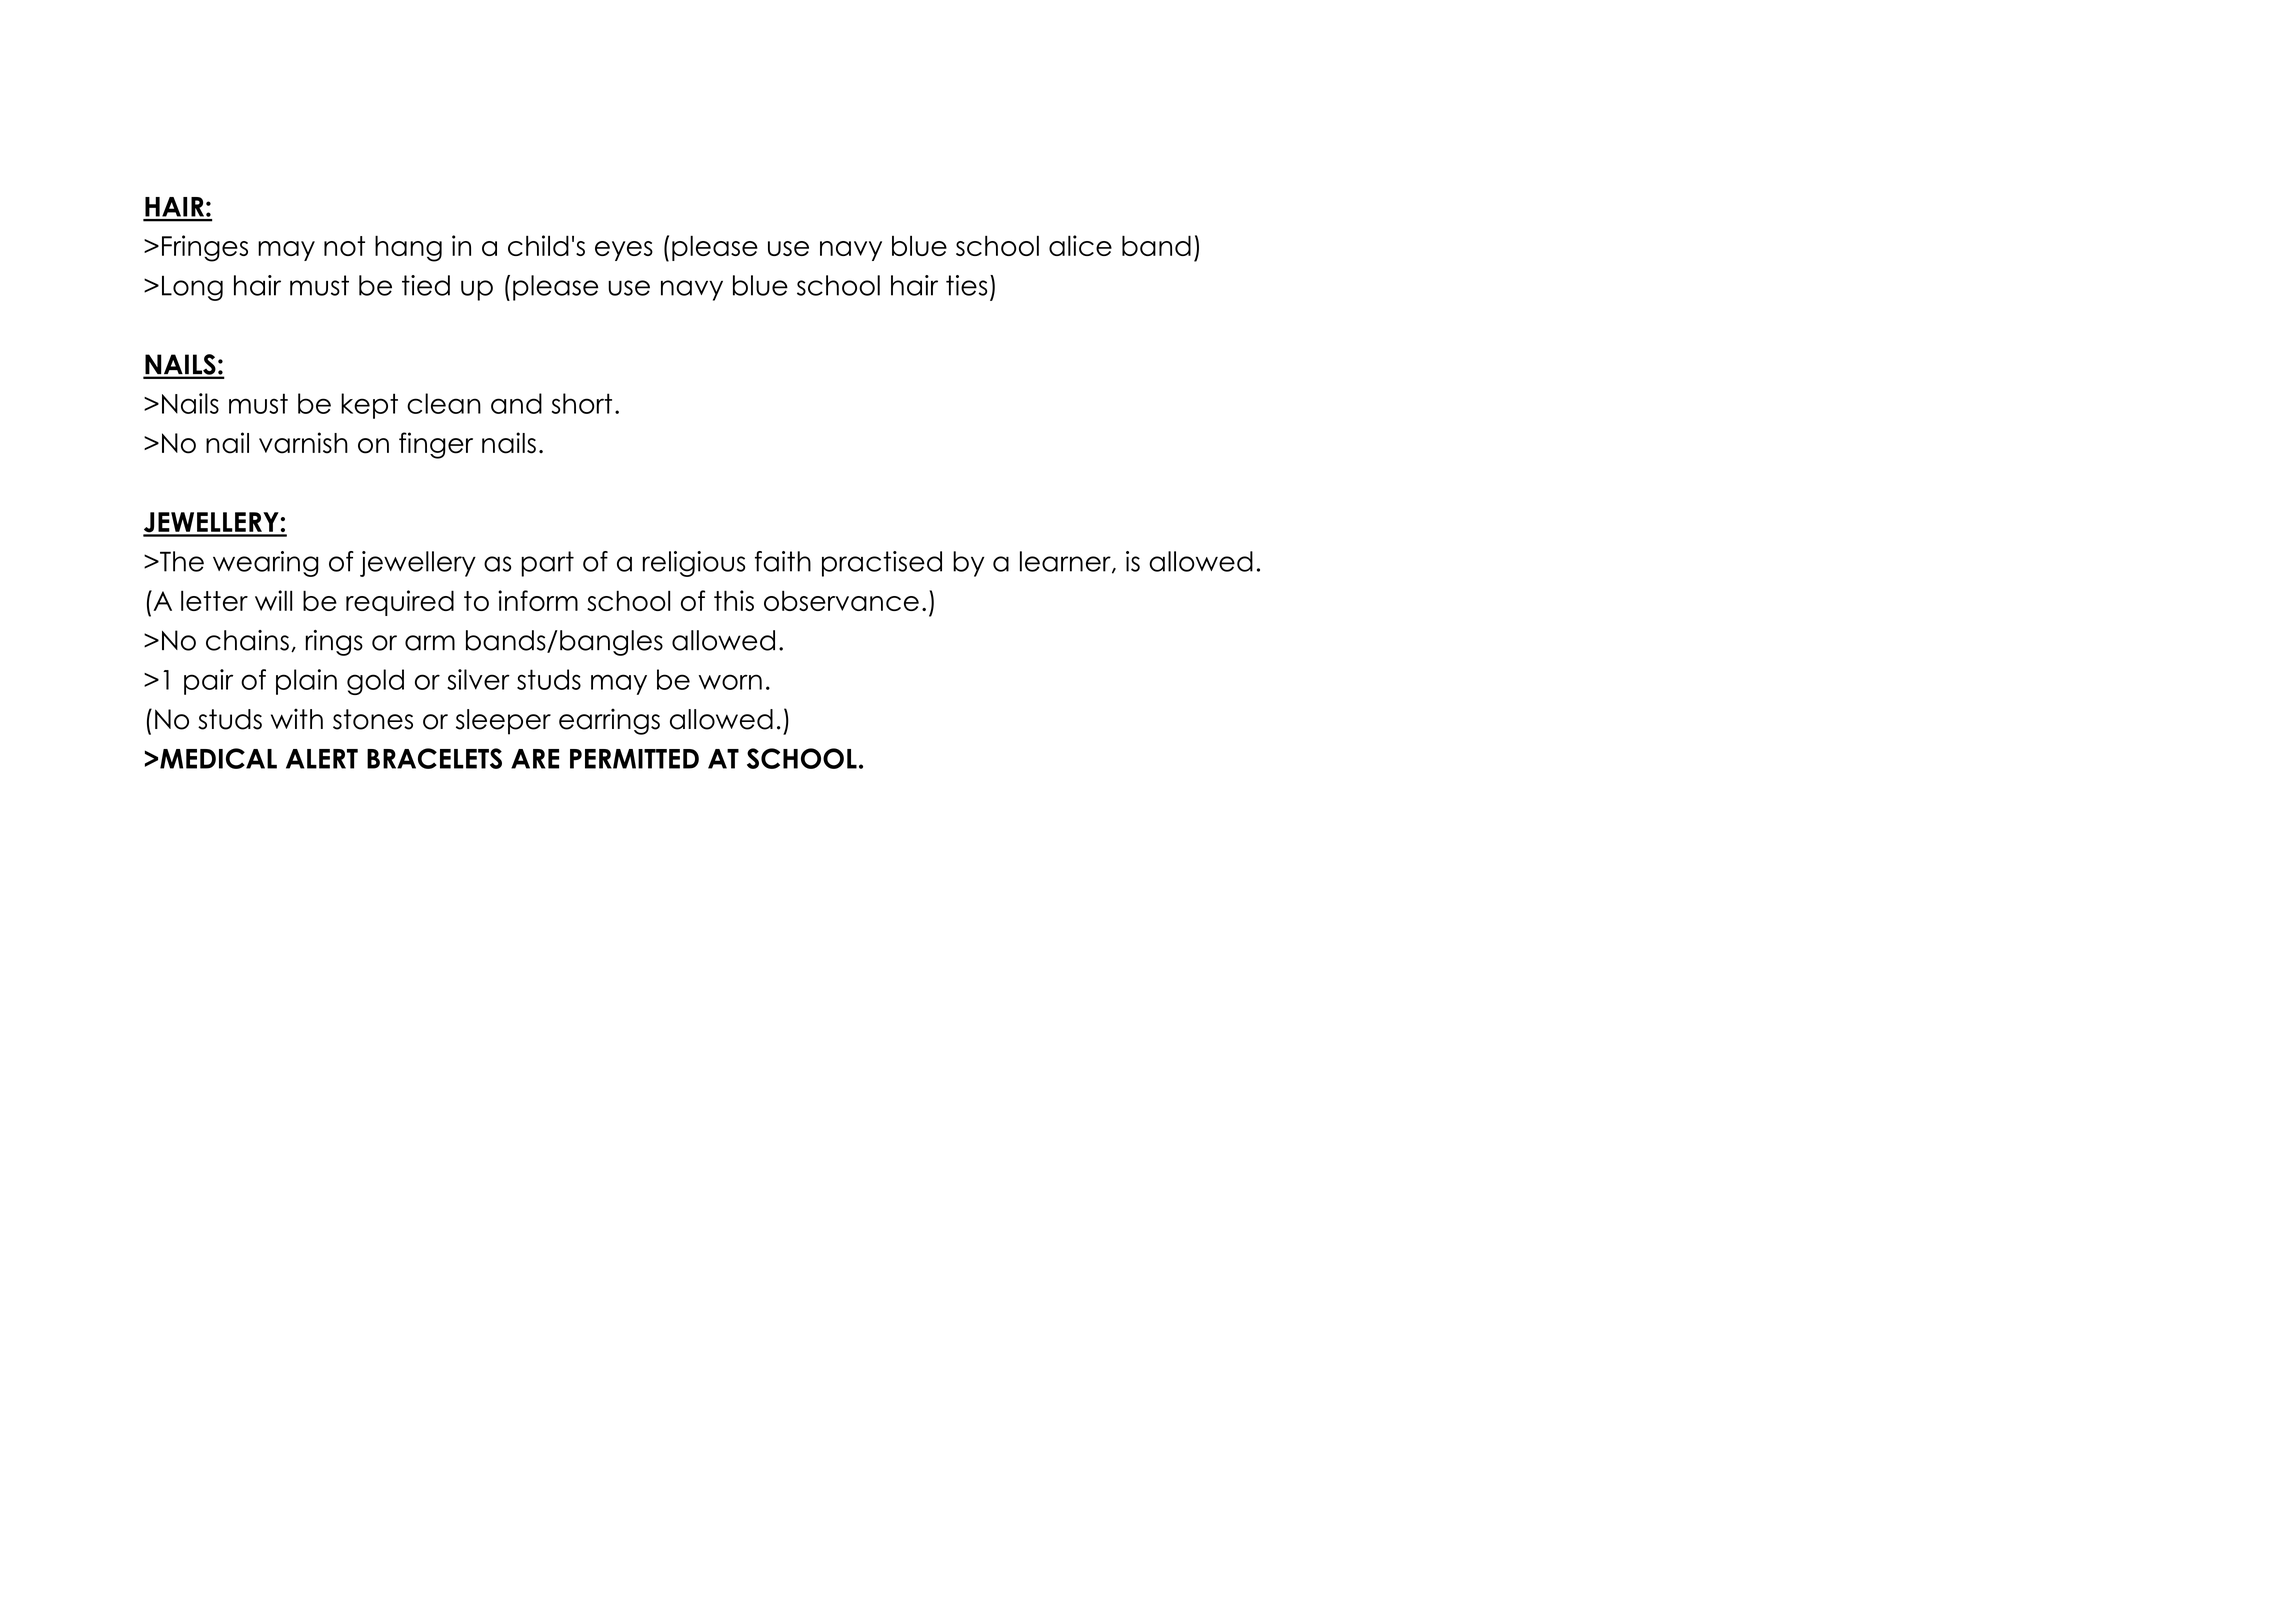  Describe the element at coordinates (966, 285) in the document. I see `ties` at that location.
